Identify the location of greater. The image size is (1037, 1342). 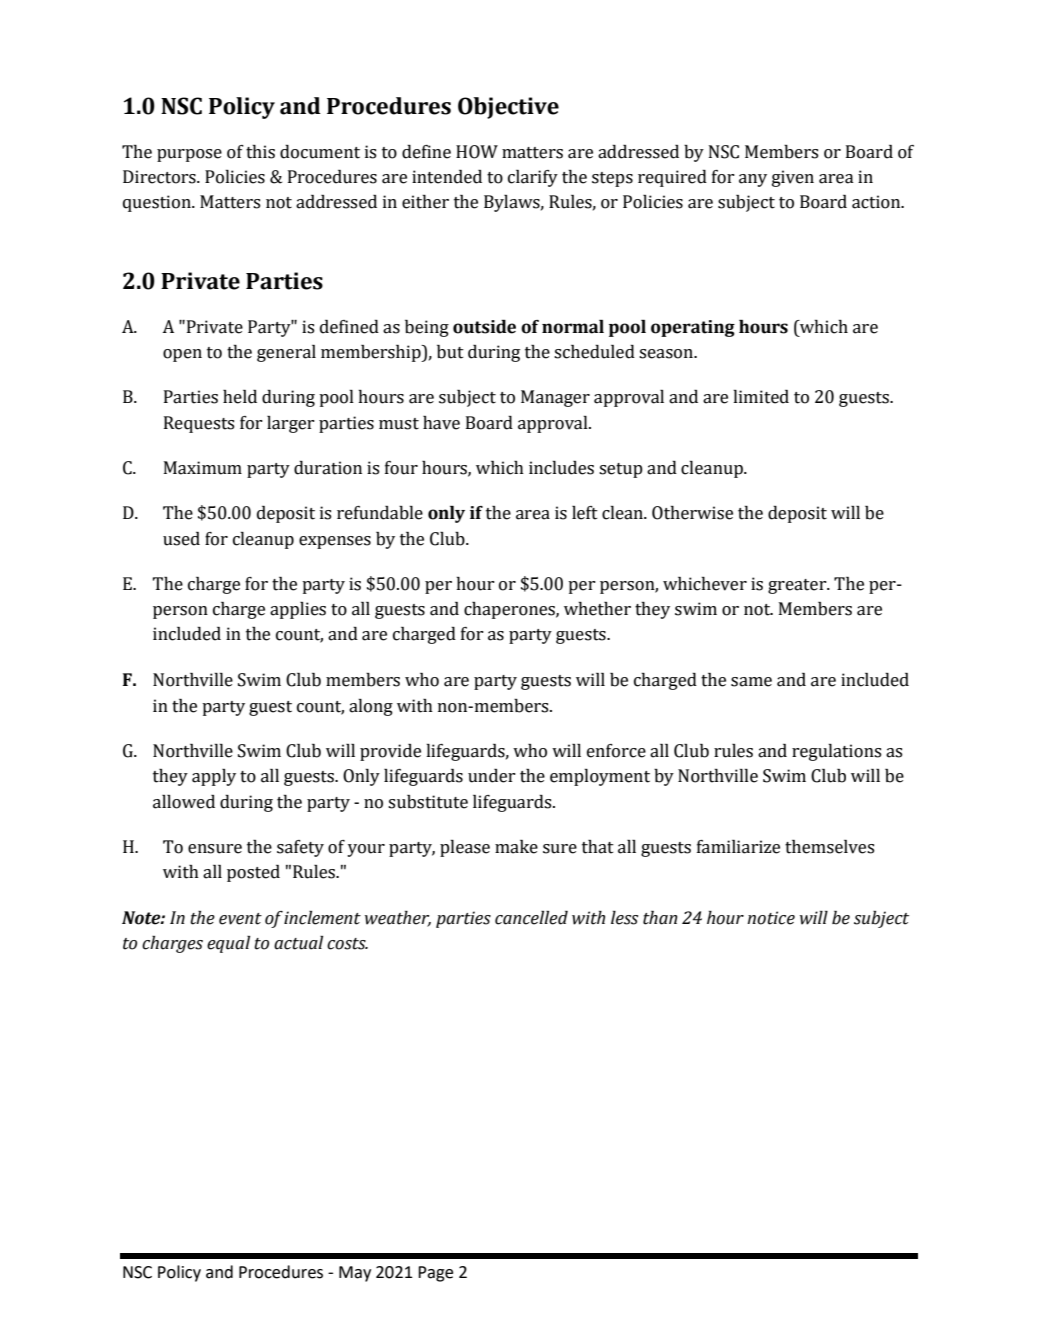
(798, 586).
